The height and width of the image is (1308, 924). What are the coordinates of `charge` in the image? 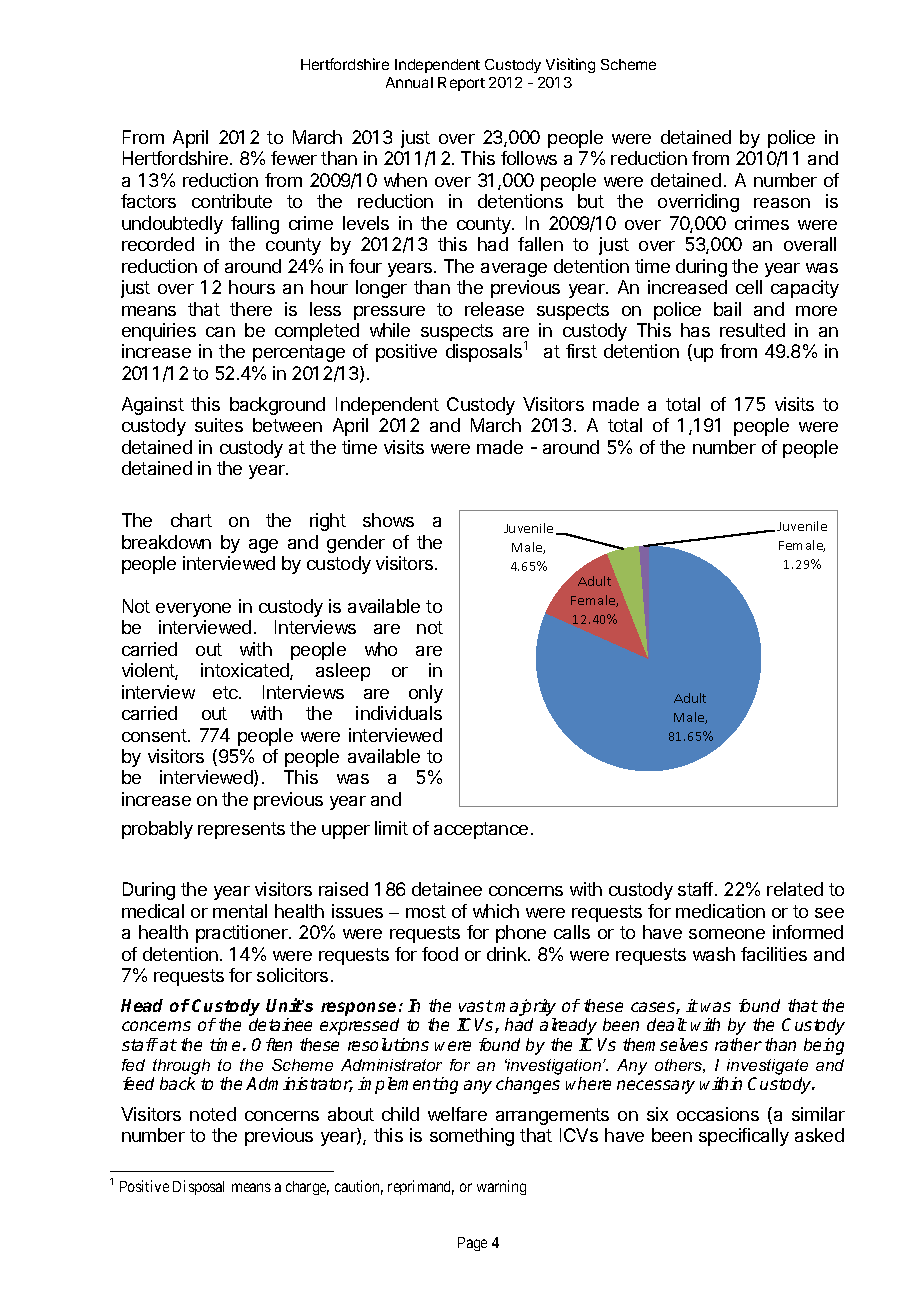 It's located at (307, 1188).
